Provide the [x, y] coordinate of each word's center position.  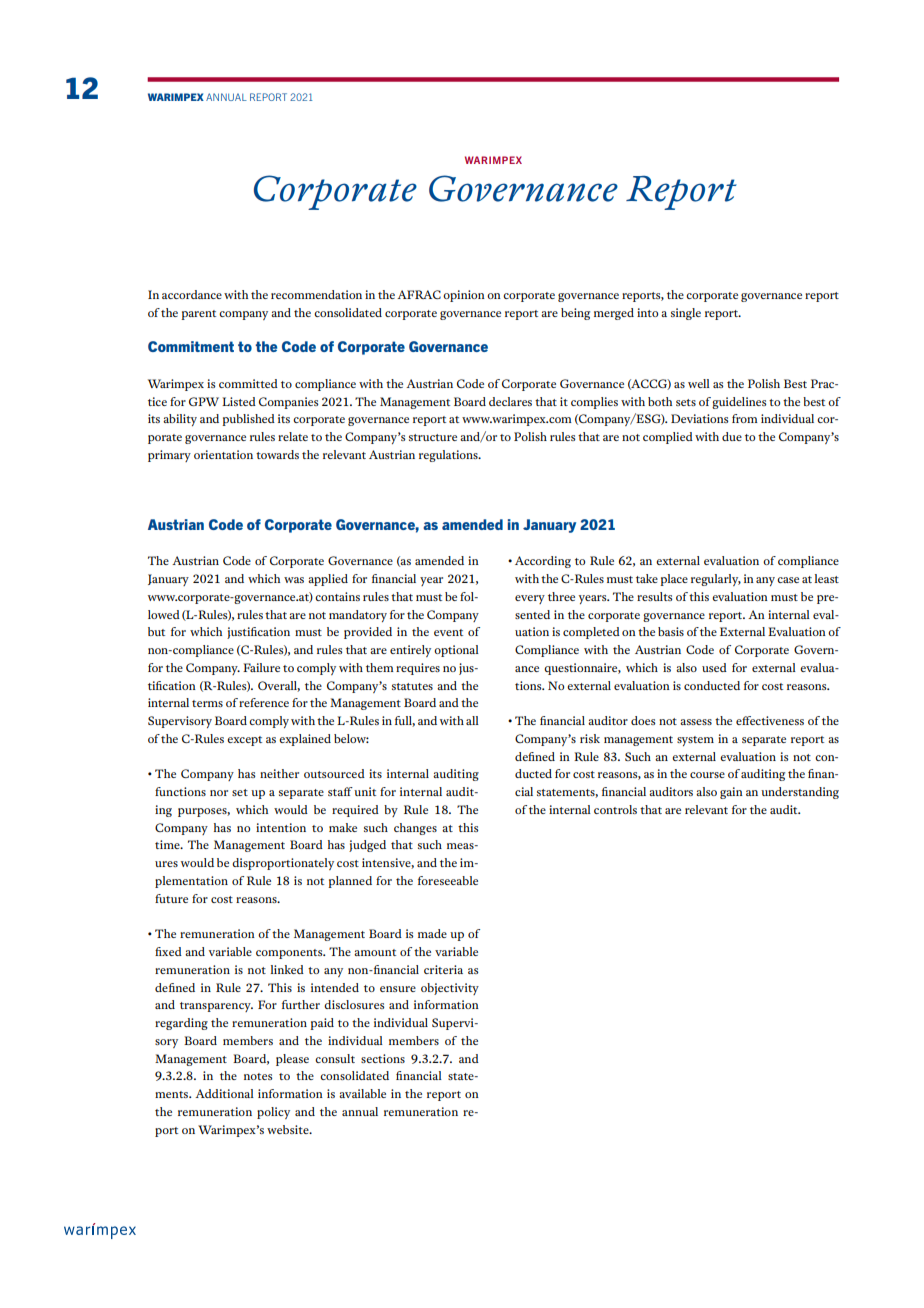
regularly [716, 580]
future [171, 898]
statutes [412, 686]
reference [264, 702]
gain [731, 793]
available [362, 1093]
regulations [449, 456]
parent [198, 315]
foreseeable [448, 880]
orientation [223, 454]
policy [273, 1113]
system [695, 741]
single [686, 314]
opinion [464, 296]
